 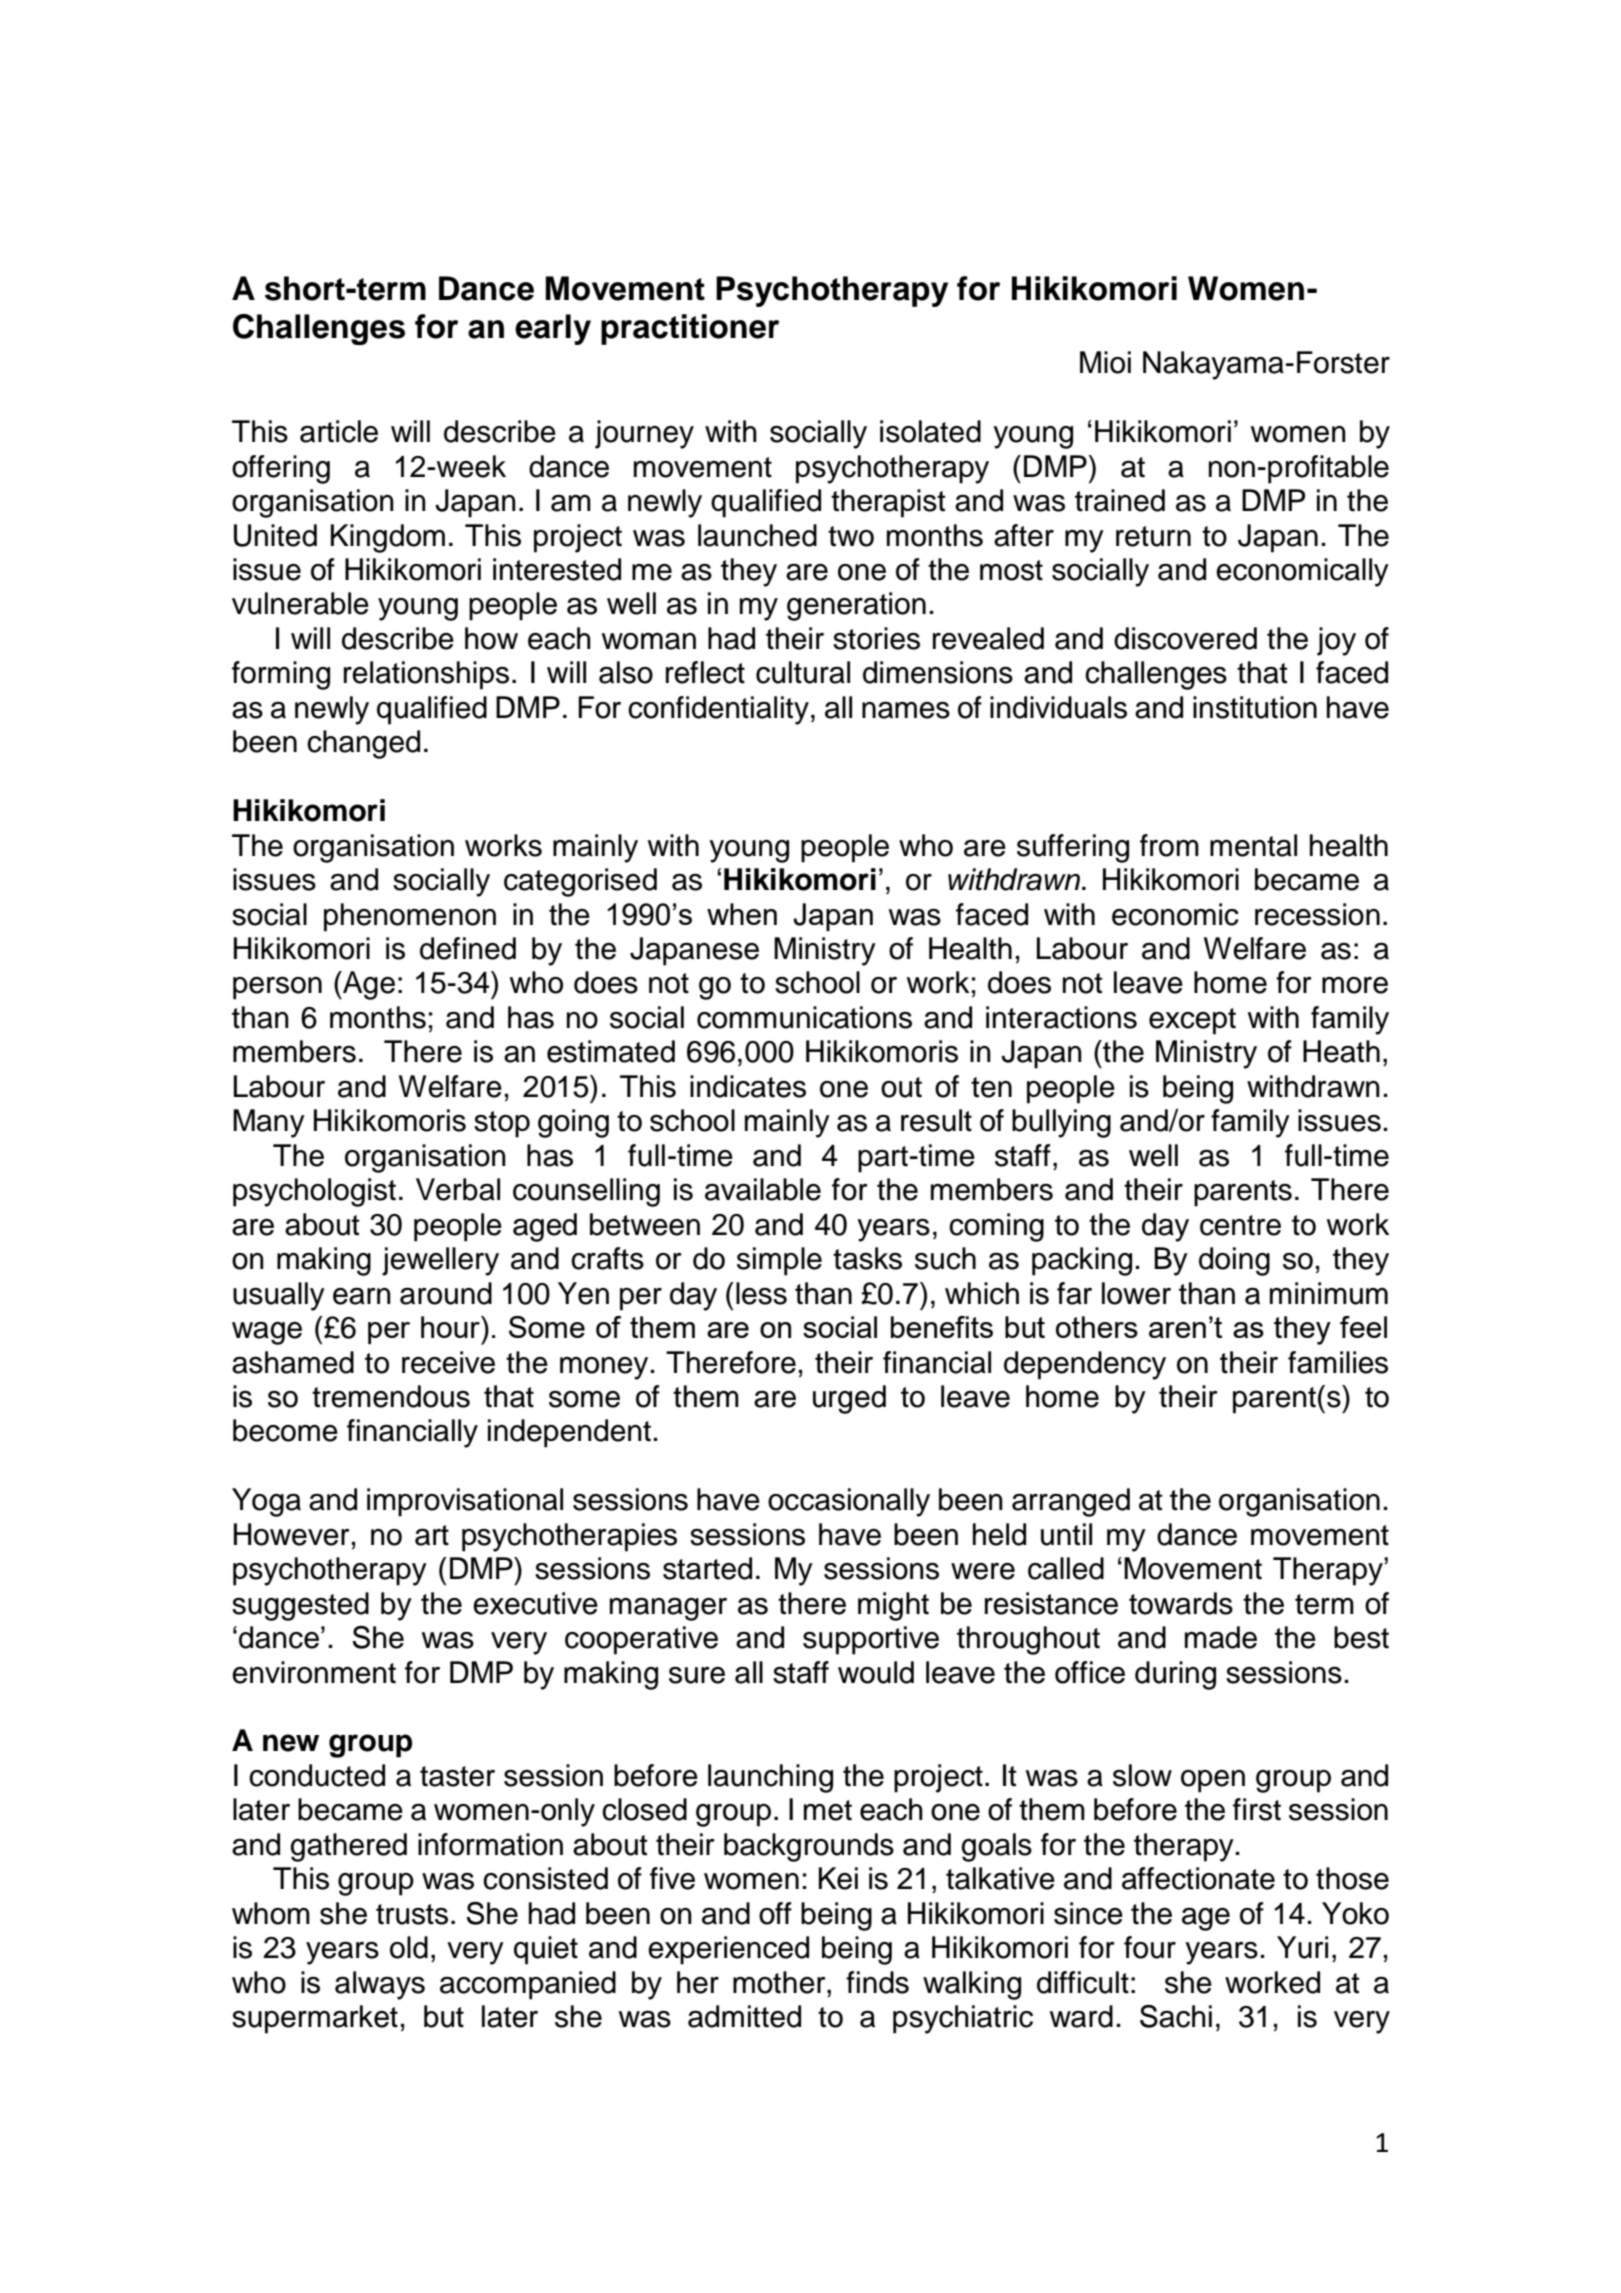 I want to click on isolated, so click(x=930, y=431).
